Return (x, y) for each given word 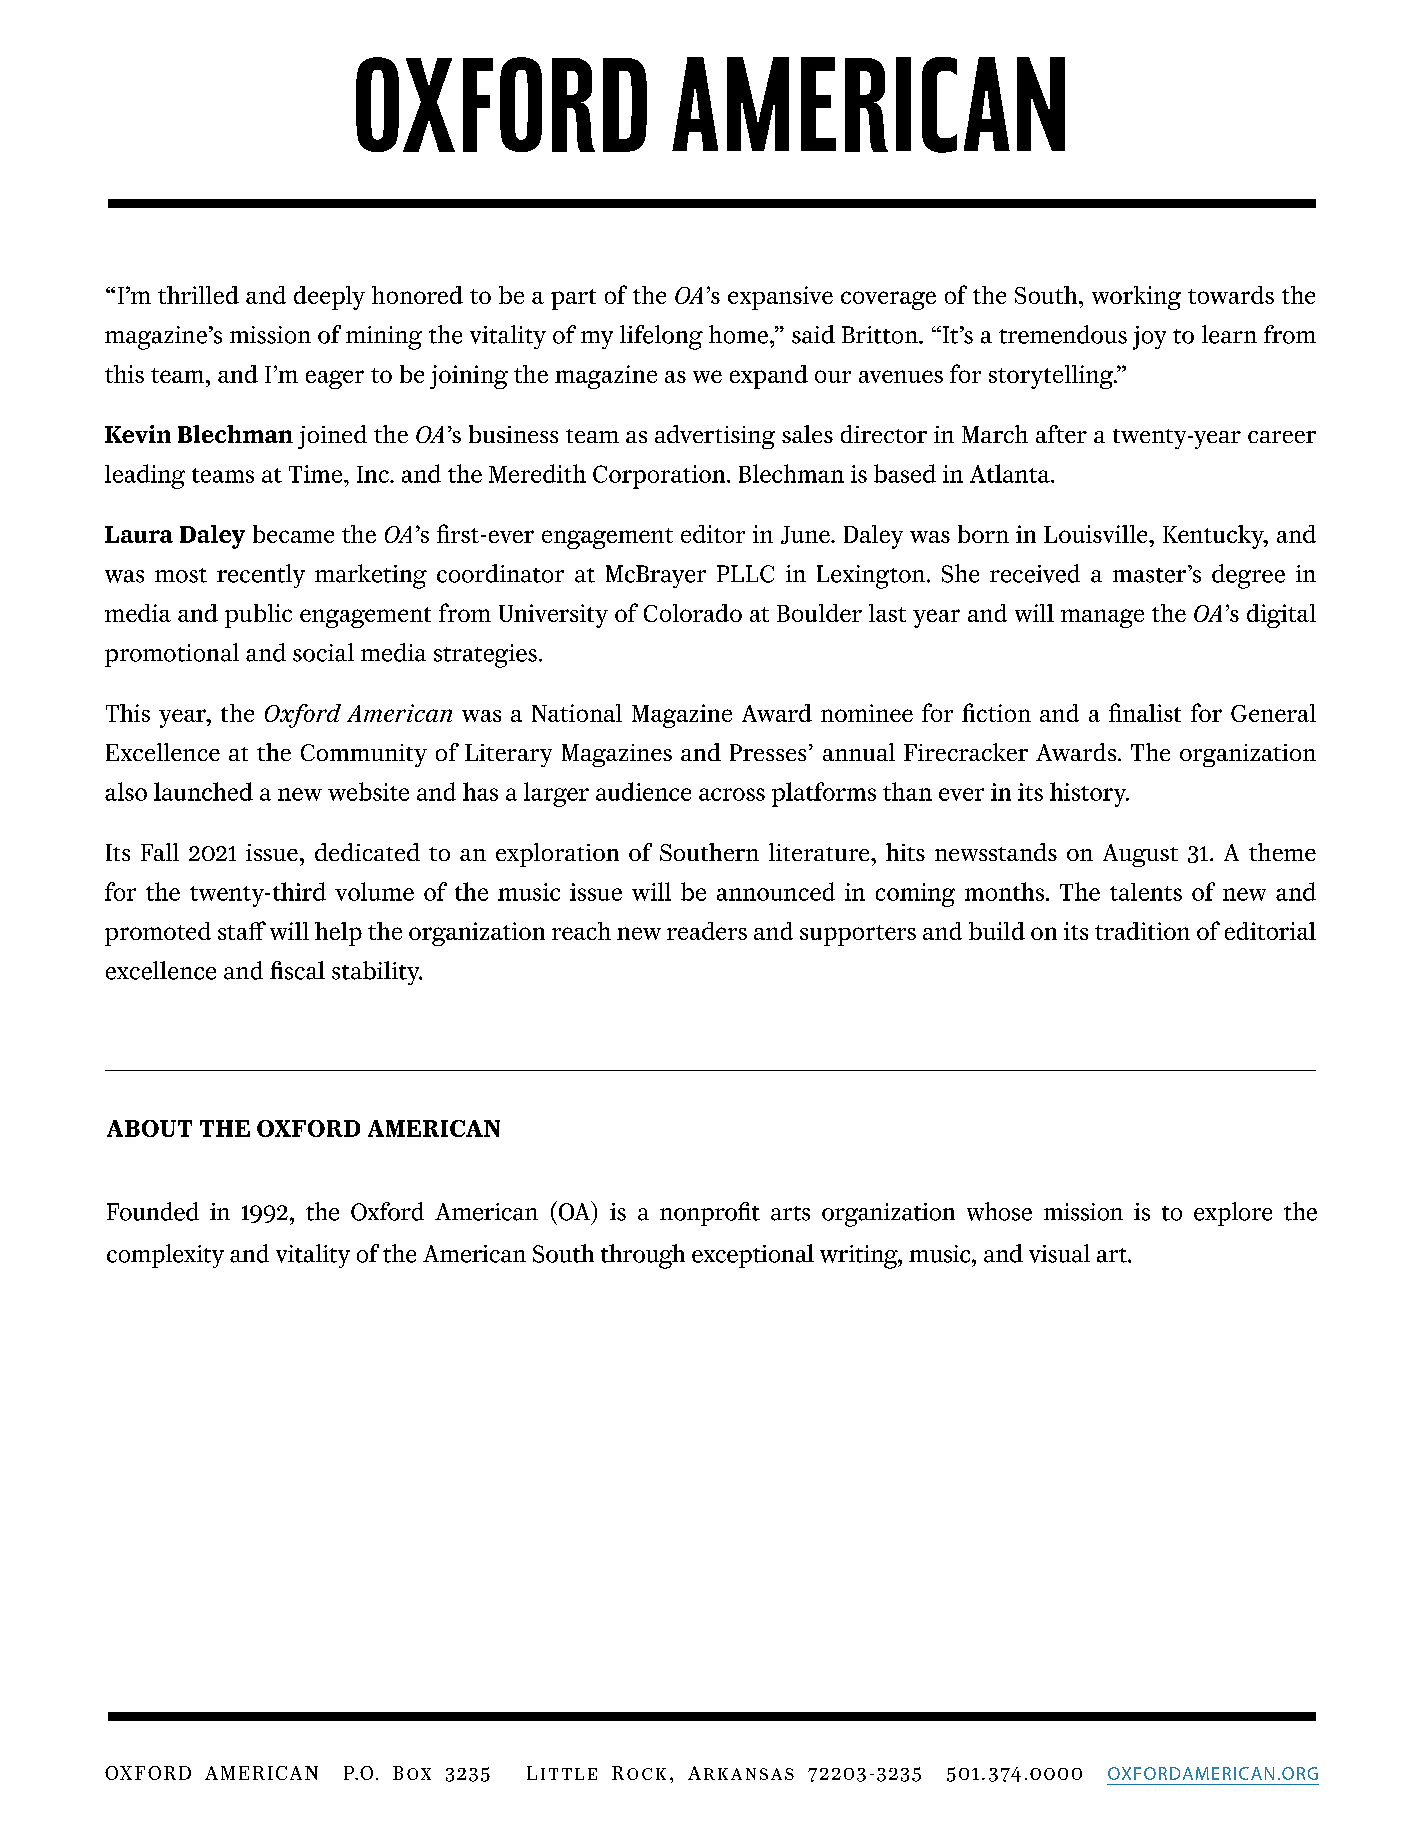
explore (1233, 1214)
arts (790, 1213)
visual (1059, 1253)
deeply (329, 298)
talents (1146, 892)
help (338, 934)
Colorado (693, 613)
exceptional (753, 1256)
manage (1102, 618)
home (740, 334)
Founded (153, 1211)
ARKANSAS (741, 1773)
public (258, 616)
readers (707, 931)
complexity (165, 1256)
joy (1149, 338)
